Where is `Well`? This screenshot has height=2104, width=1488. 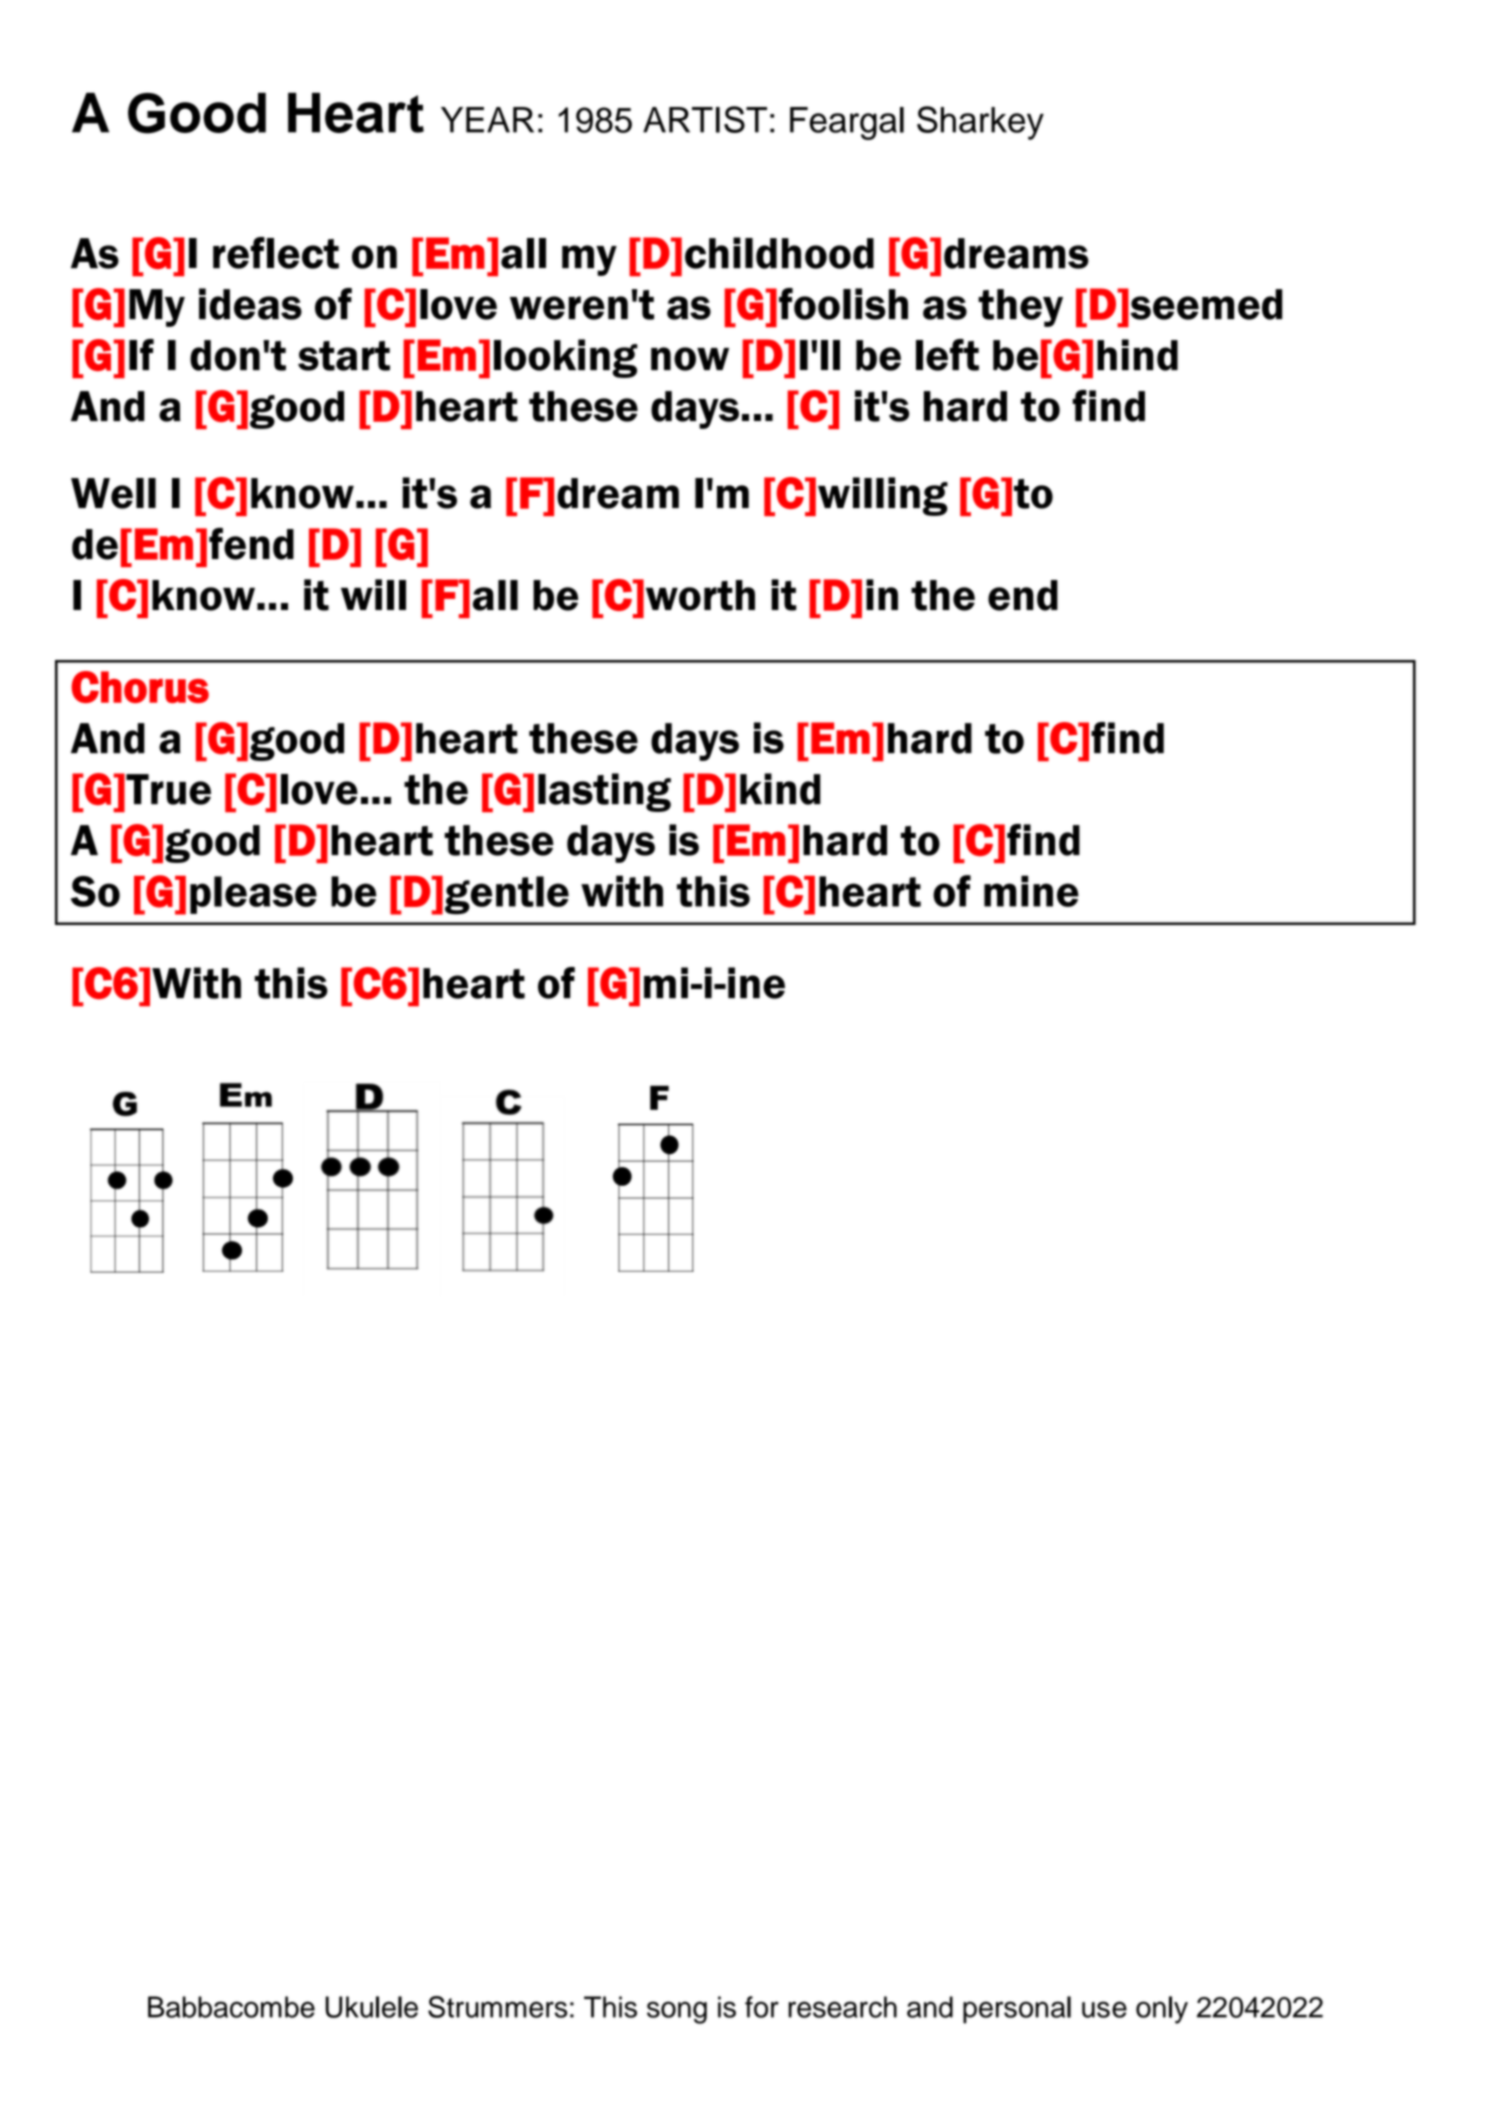
Well is located at coordinates (113, 493).
